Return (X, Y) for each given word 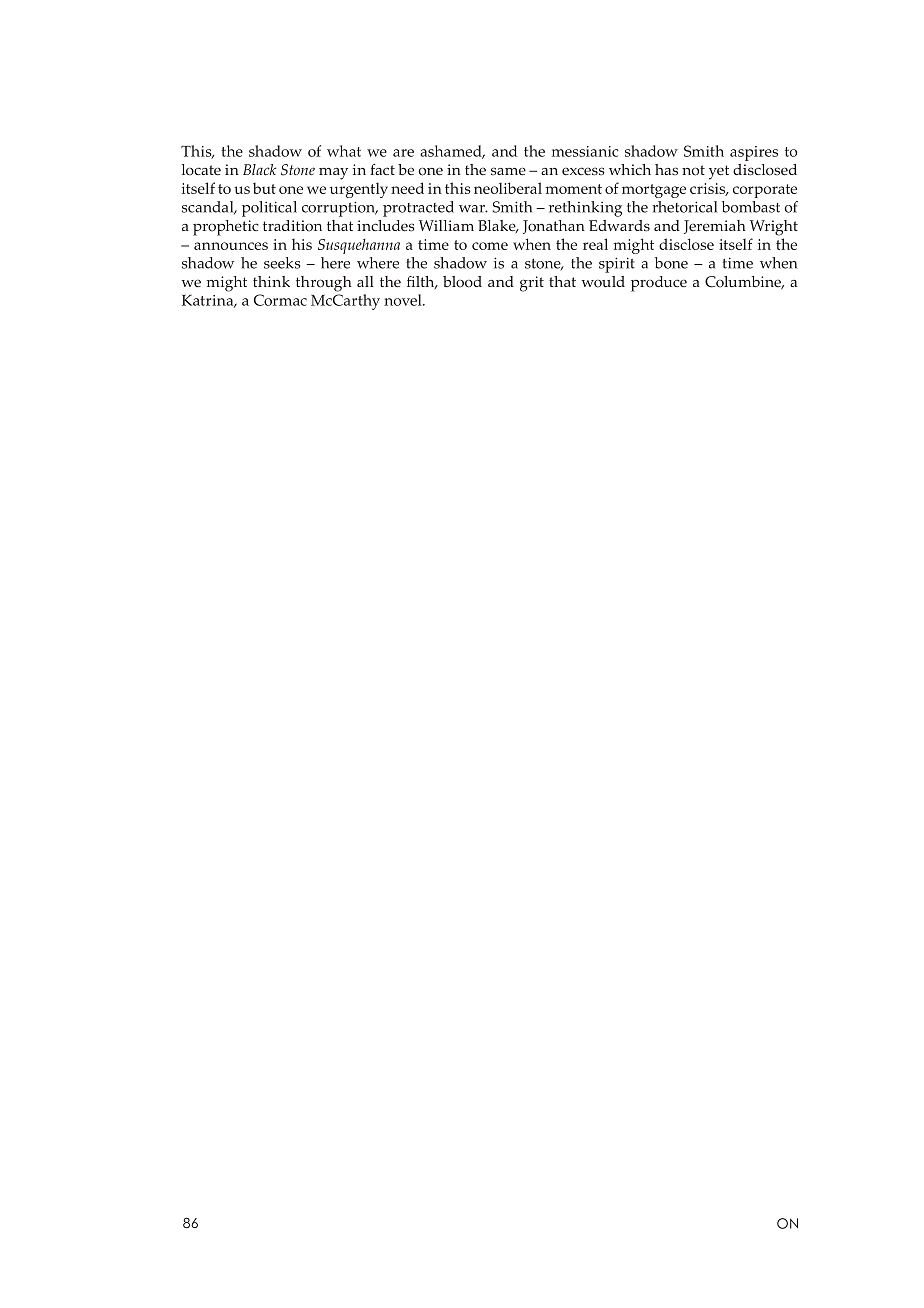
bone (671, 263)
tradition (292, 226)
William (446, 225)
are (403, 153)
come (490, 246)
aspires (754, 153)
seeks (282, 263)
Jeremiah (715, 227)
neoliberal (508, 188)
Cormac (280, 300)
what (344, 151)
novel (404, 300)
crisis (709, 189)
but (264, 188)
